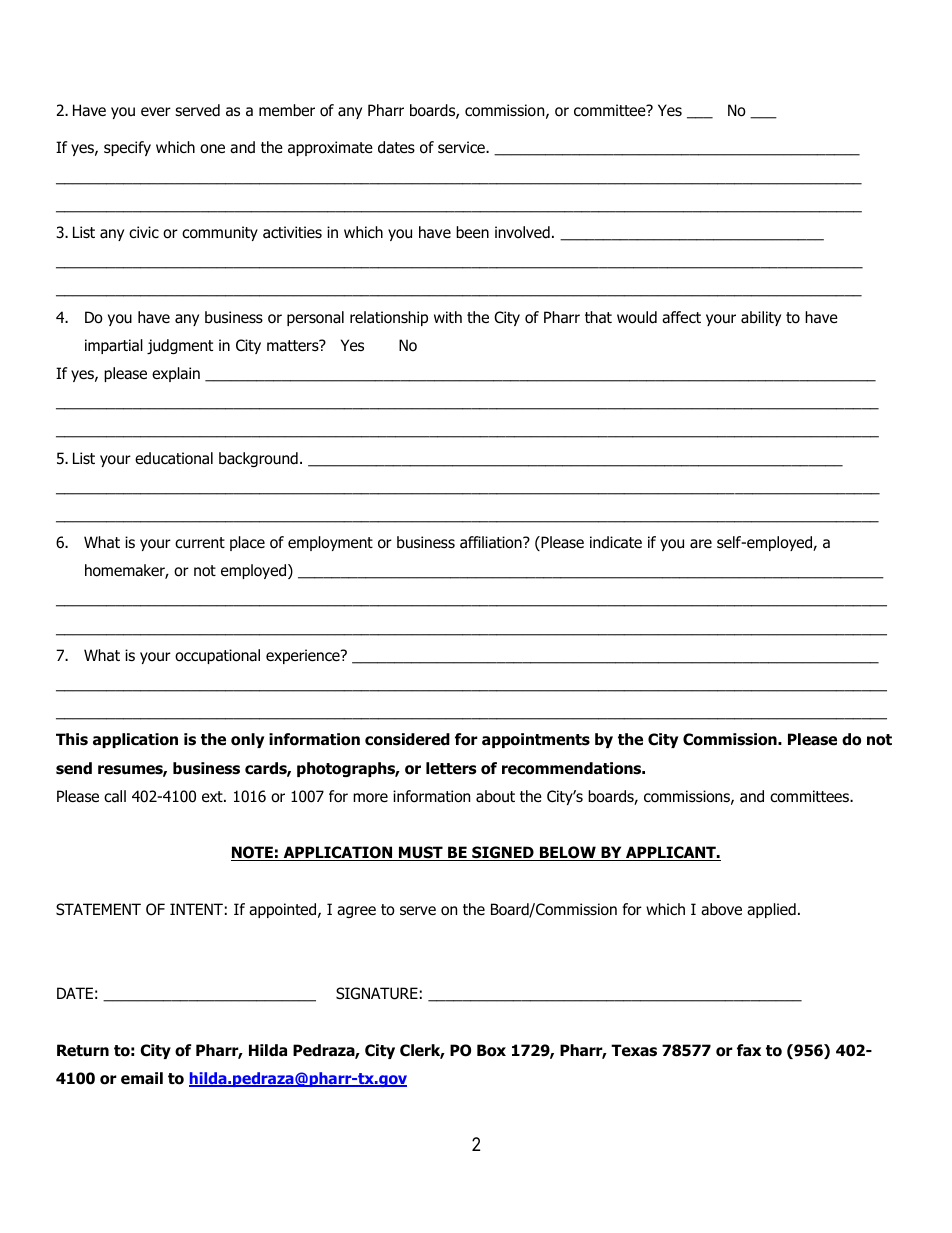 The width and height of the document is (952, 1233). I want to click on email, so click(142, 1078).
